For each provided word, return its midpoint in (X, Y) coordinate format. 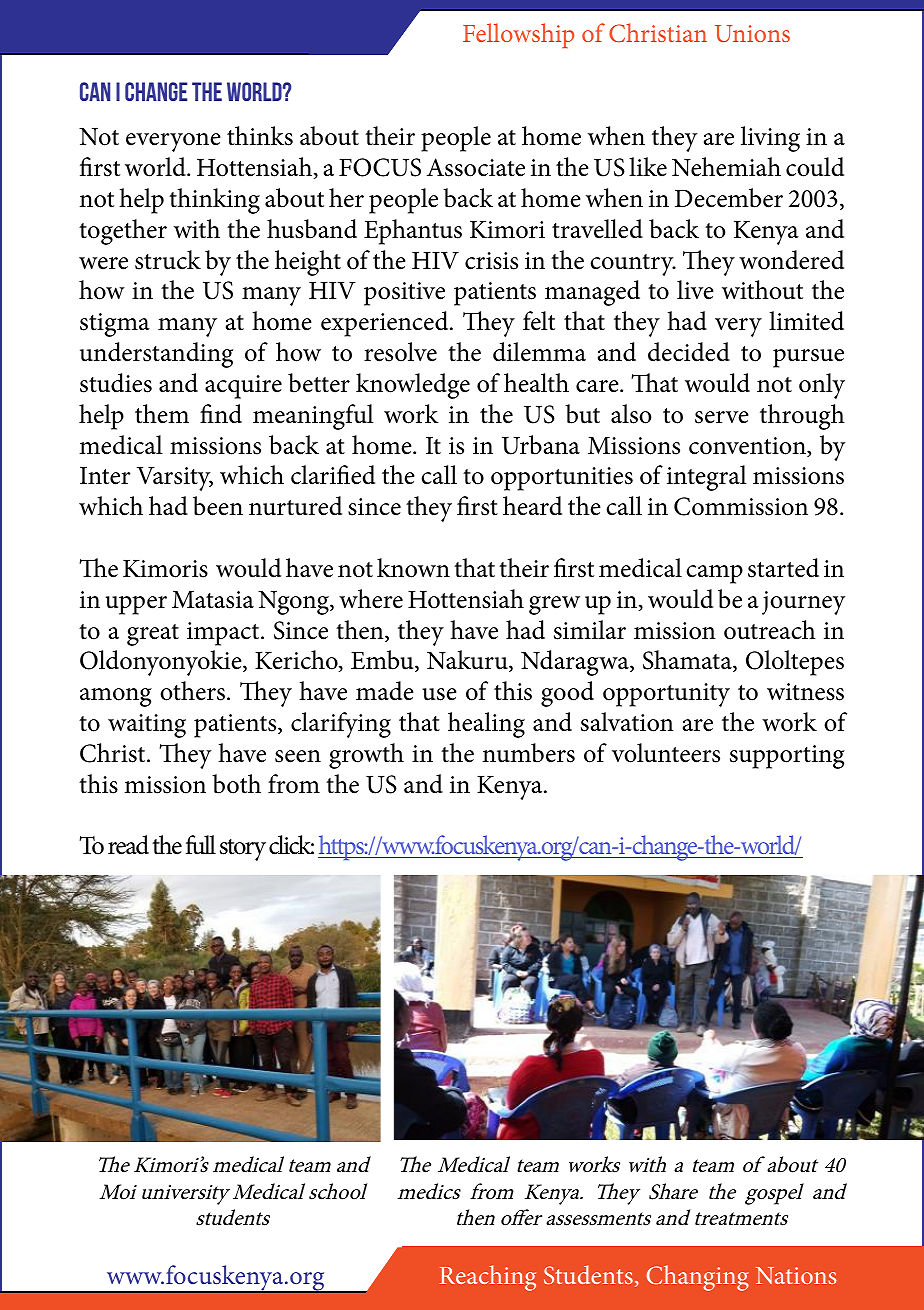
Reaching (487, 1278)
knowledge (413, 386)
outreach (770, 630)
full (201, 845)
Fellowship (518, 35)
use (439, 694)
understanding (156, 355)
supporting (787, 757)
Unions (752, 33)
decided (689, 352)
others (192, 691)
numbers (529, 753)
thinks (260, 136)
